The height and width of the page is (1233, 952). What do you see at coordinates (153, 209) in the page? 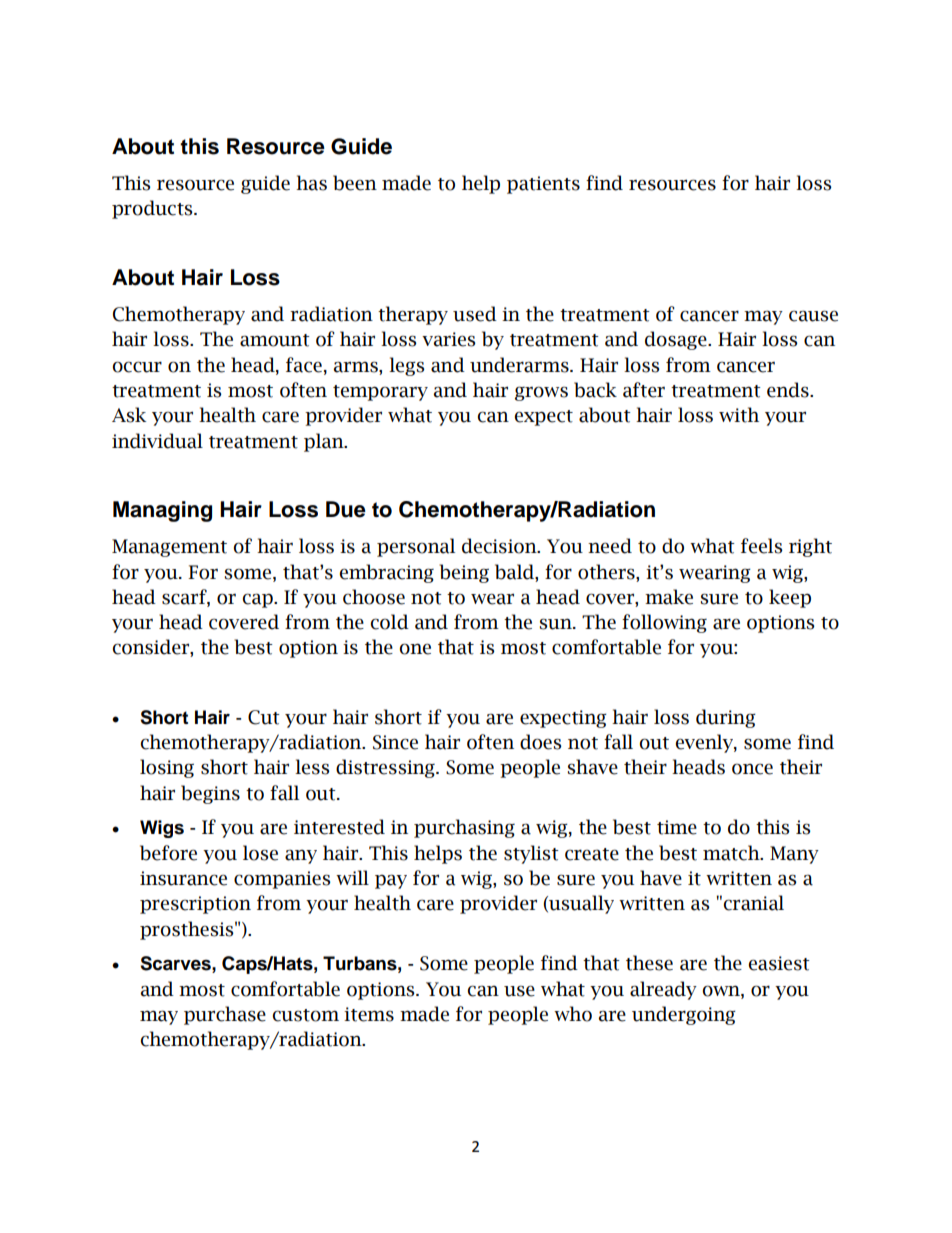
I see `products` at bounding box center [153, 209].
